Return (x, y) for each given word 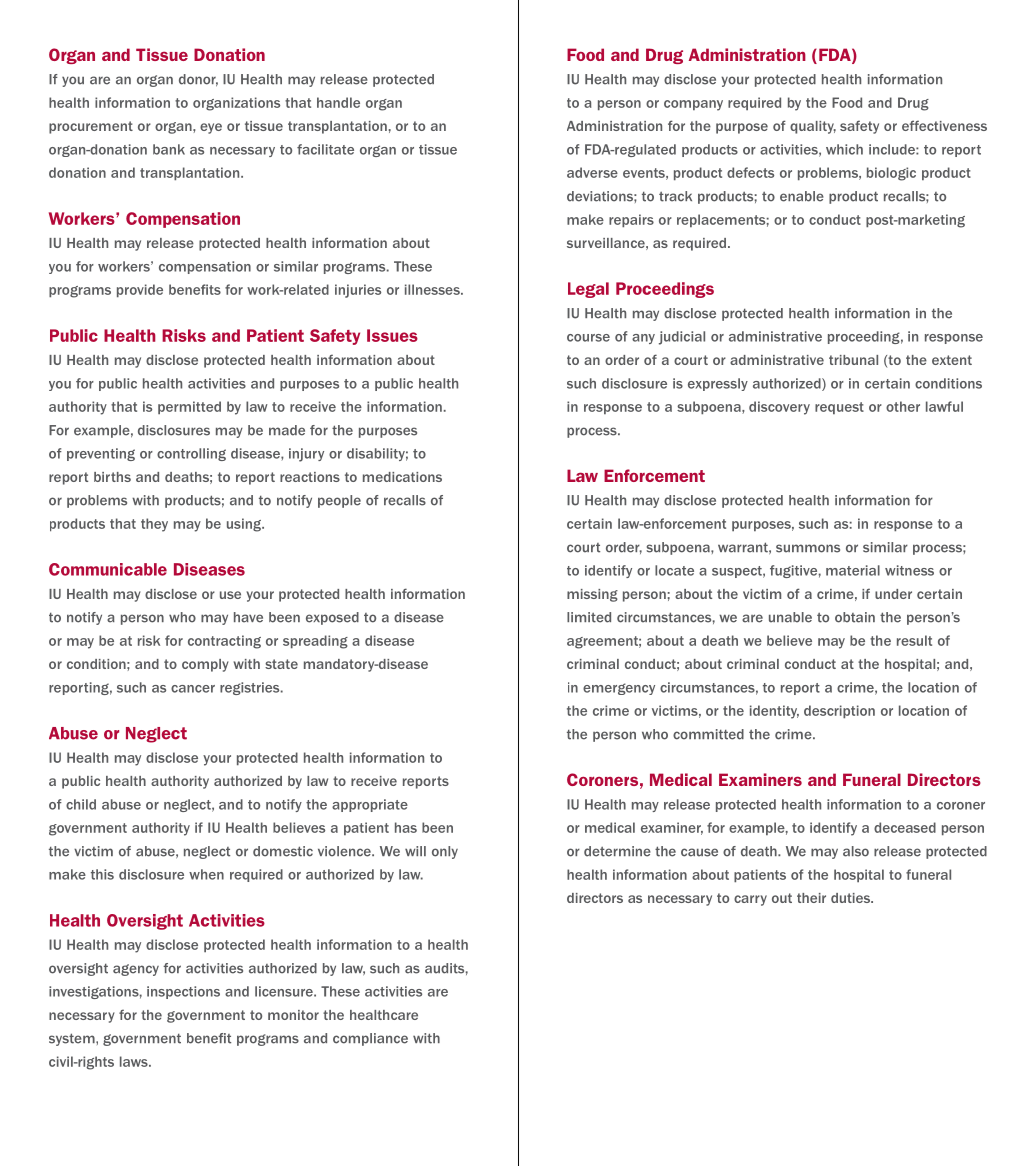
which (844, 149)
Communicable (108, 569)
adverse (592, 172)
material (853, 570)
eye (211, 128)
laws (135, 1061)
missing (592, 595)
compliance (370, 1039)
